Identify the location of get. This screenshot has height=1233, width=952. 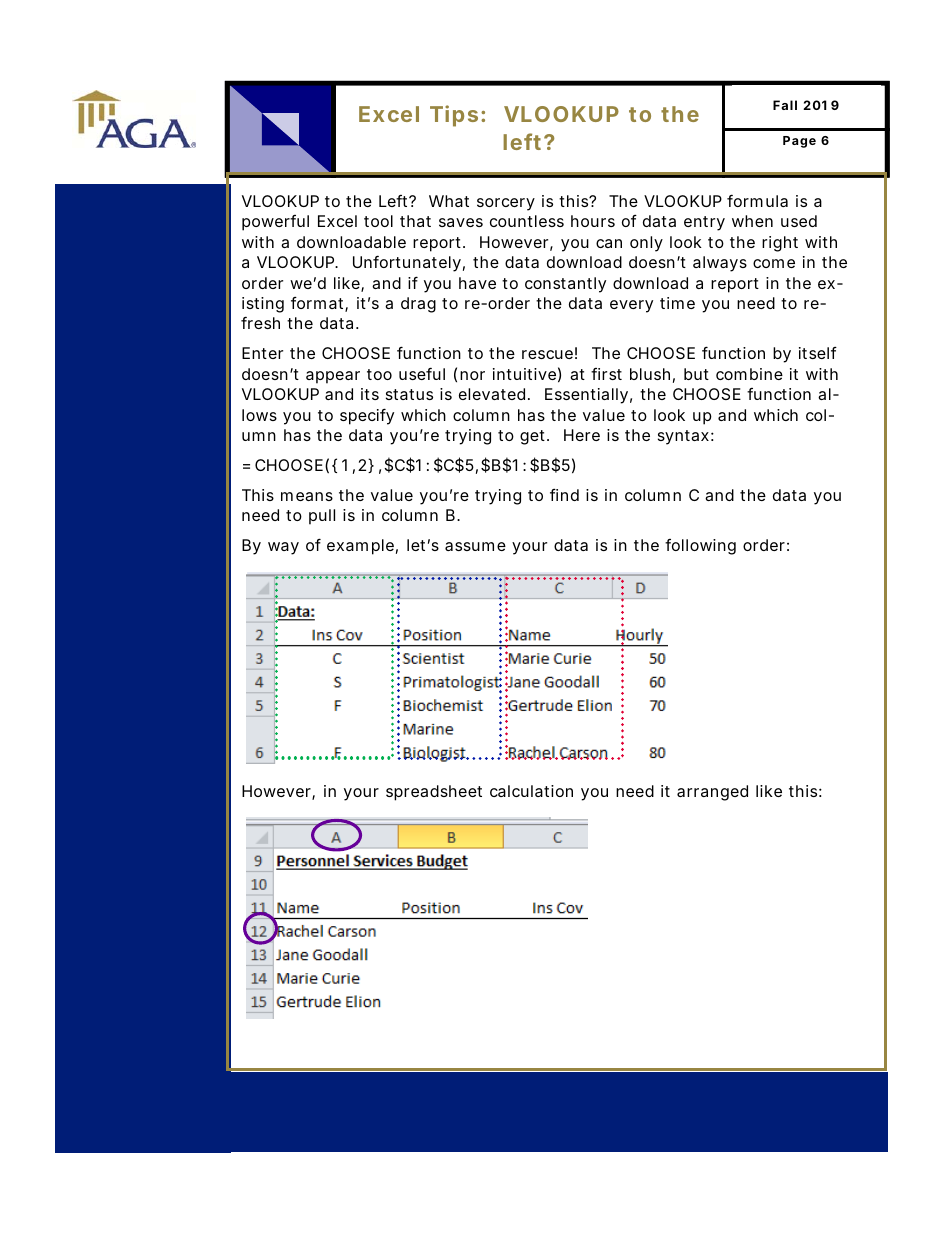
(534, 437).
